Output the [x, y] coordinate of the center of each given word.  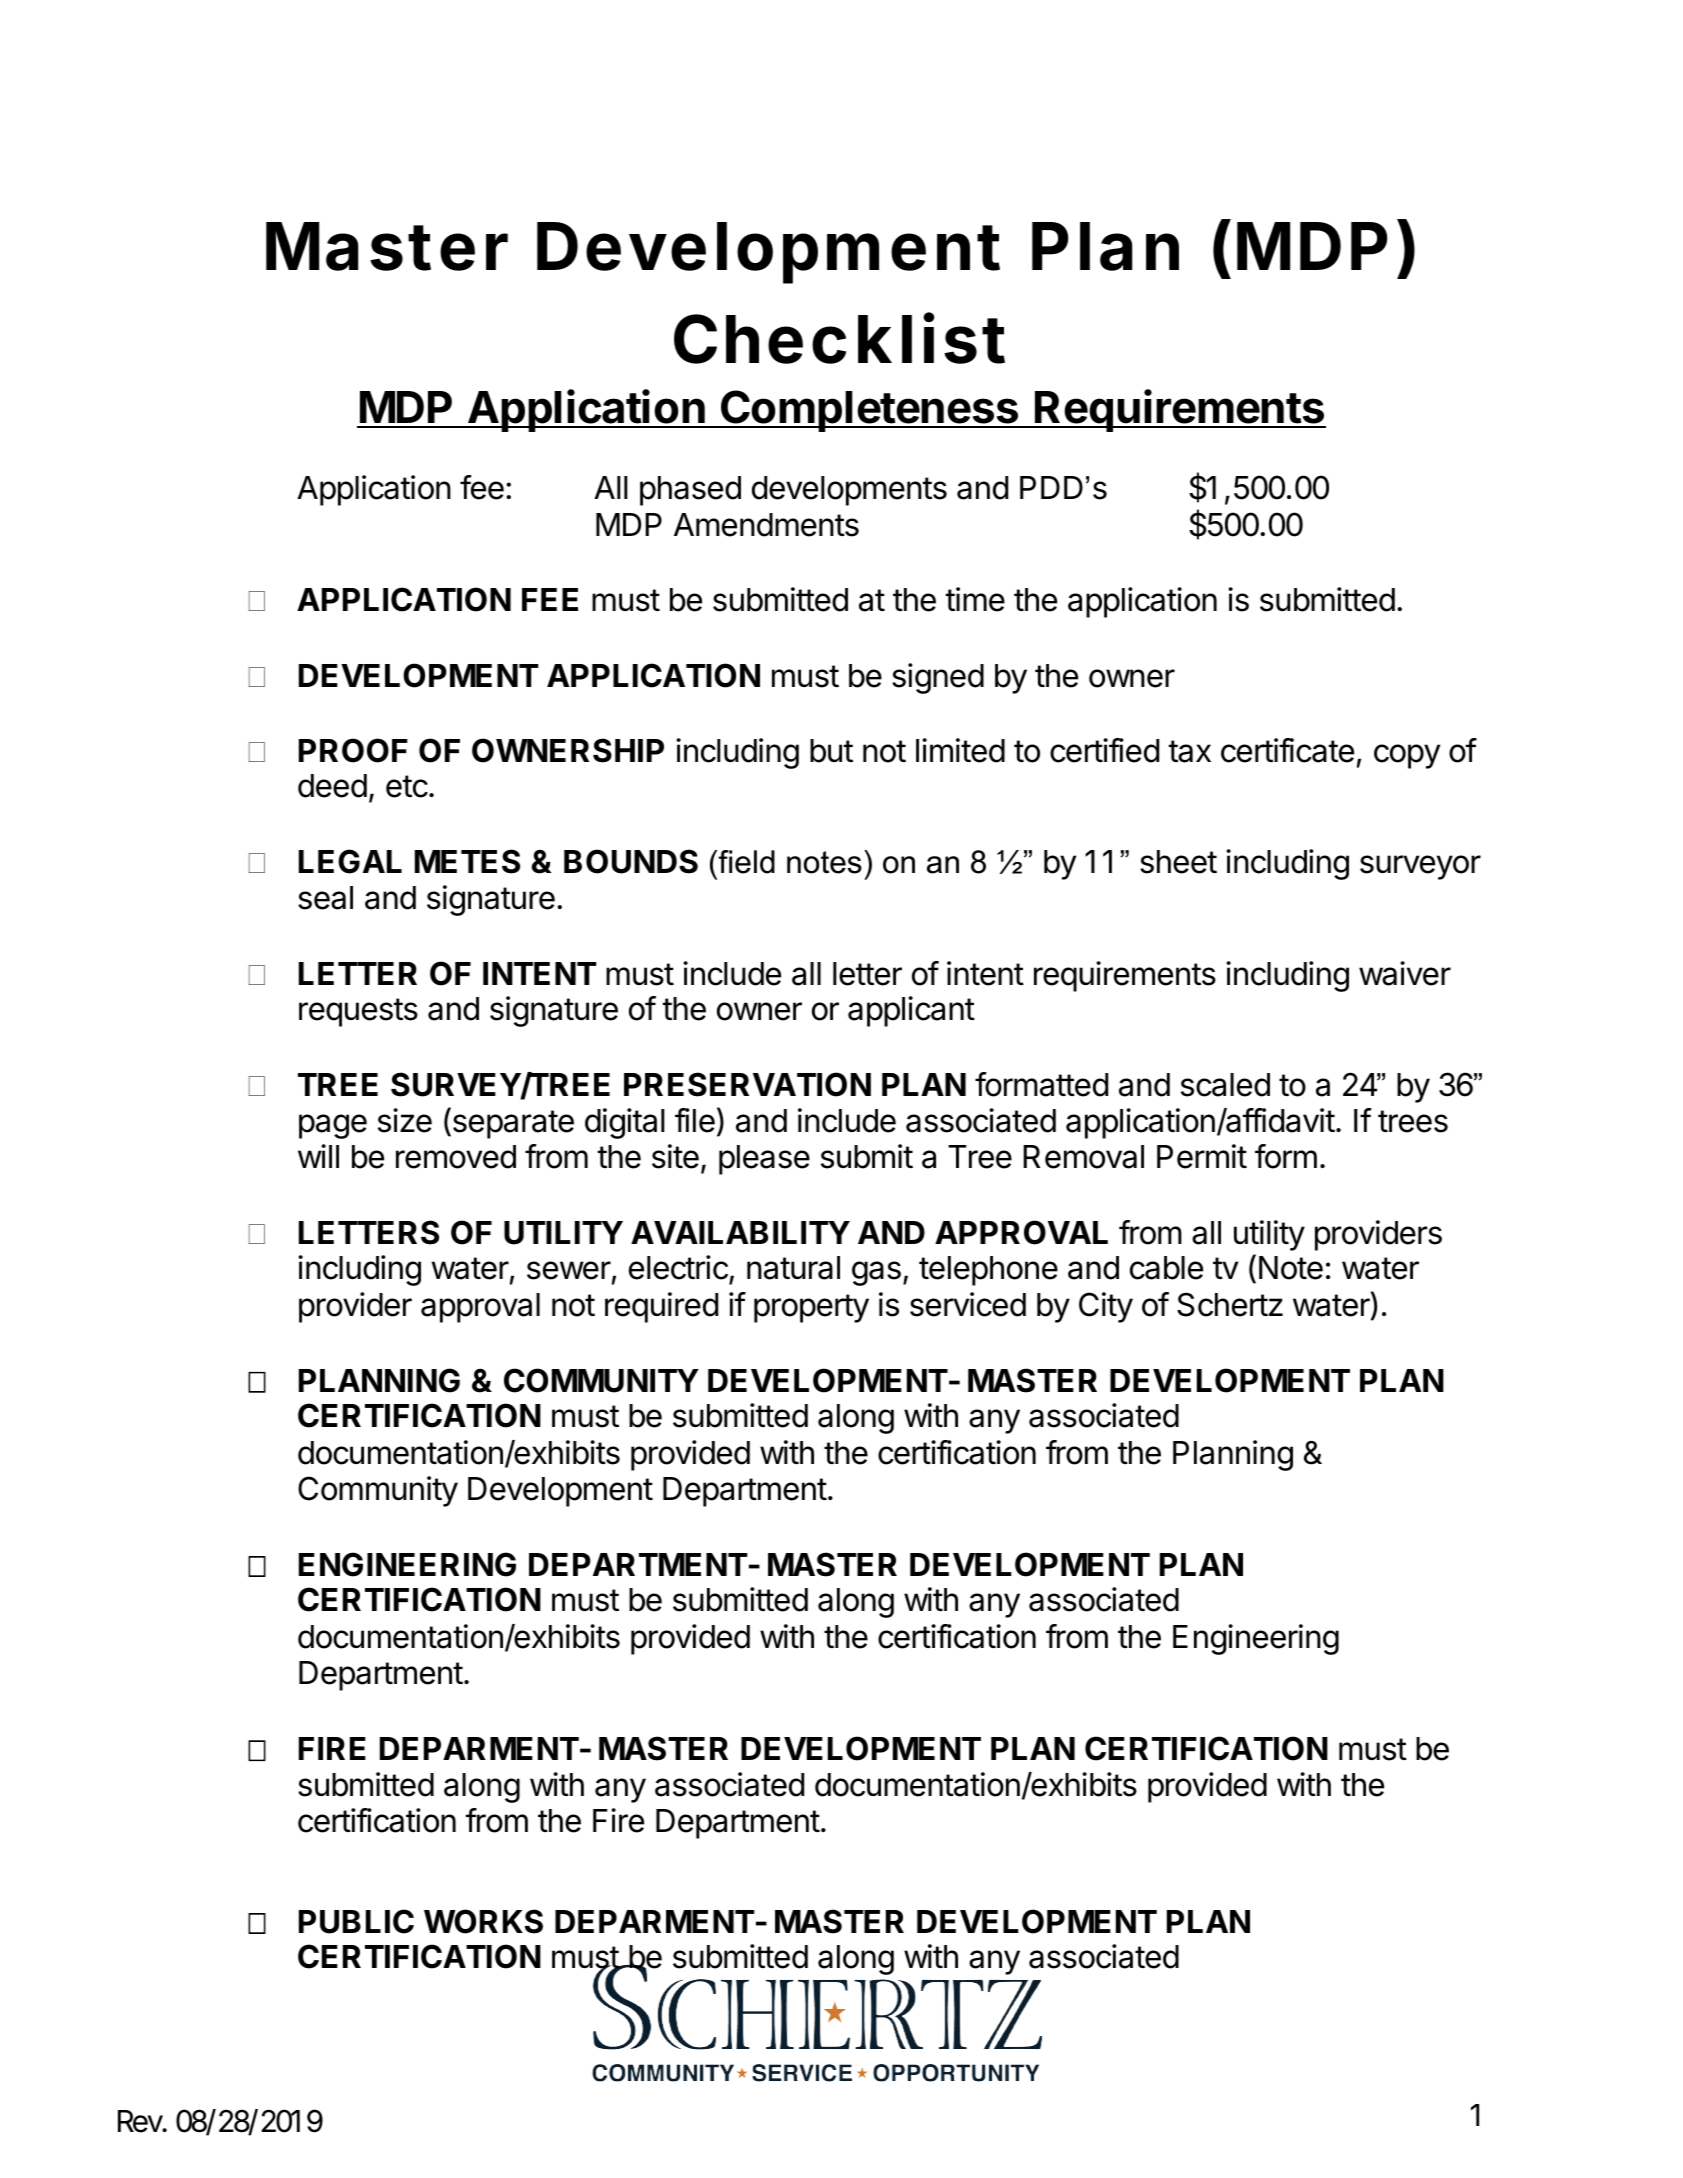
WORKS [483, 1921]
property [811, 1308]
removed [456, 1157]
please [764, 1160]
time [975, 599]
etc [407, 786]
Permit [1202, 1156]
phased [690, 491]
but [831, 751]
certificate [1287, 750]
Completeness [870, 411]
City [1106, 1307]
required [661, 1307]
